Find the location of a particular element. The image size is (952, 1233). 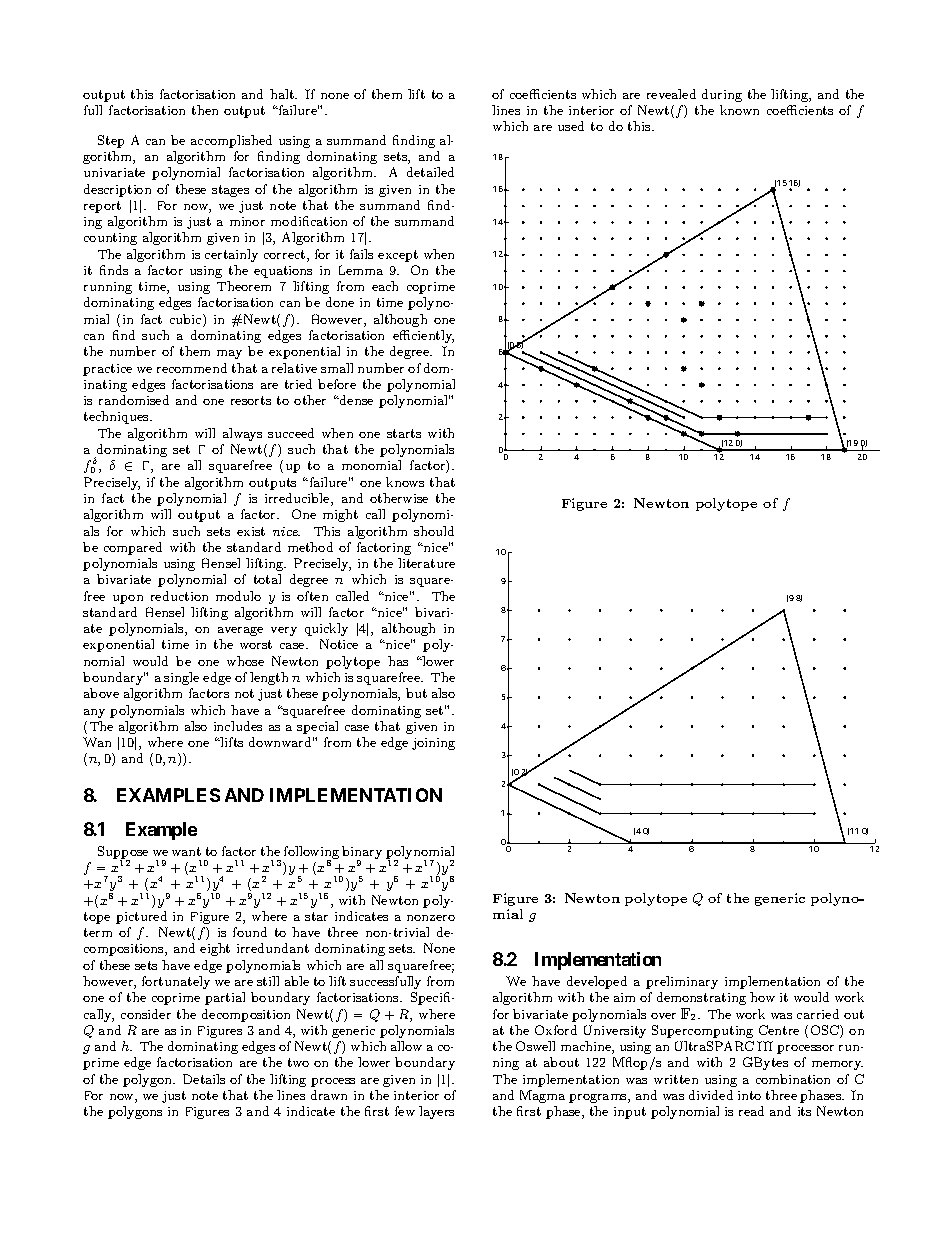

detailed is located at coordinates (430, 172).
